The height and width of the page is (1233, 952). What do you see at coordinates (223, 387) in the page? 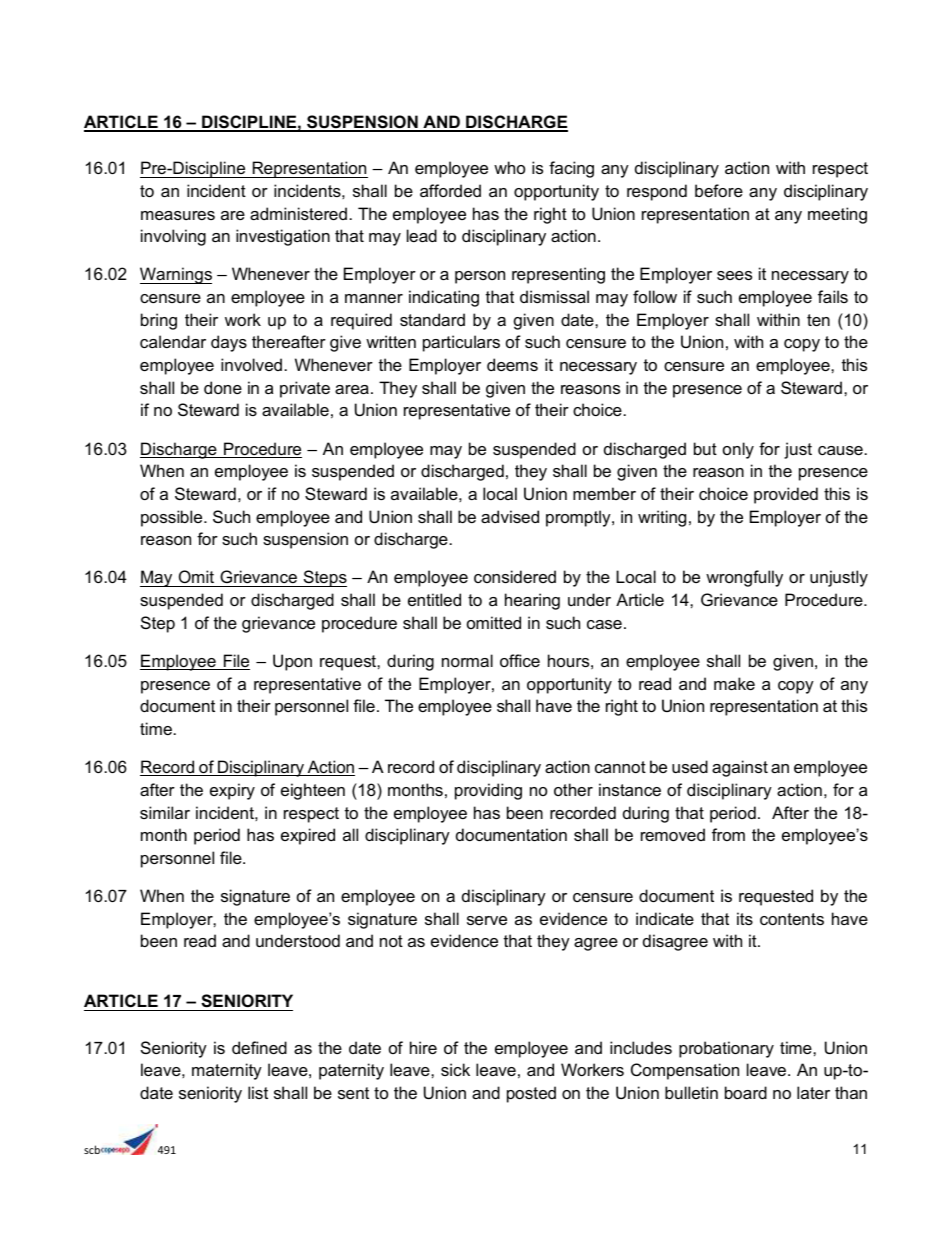
I see `done` at bounding box center [223, 387].
